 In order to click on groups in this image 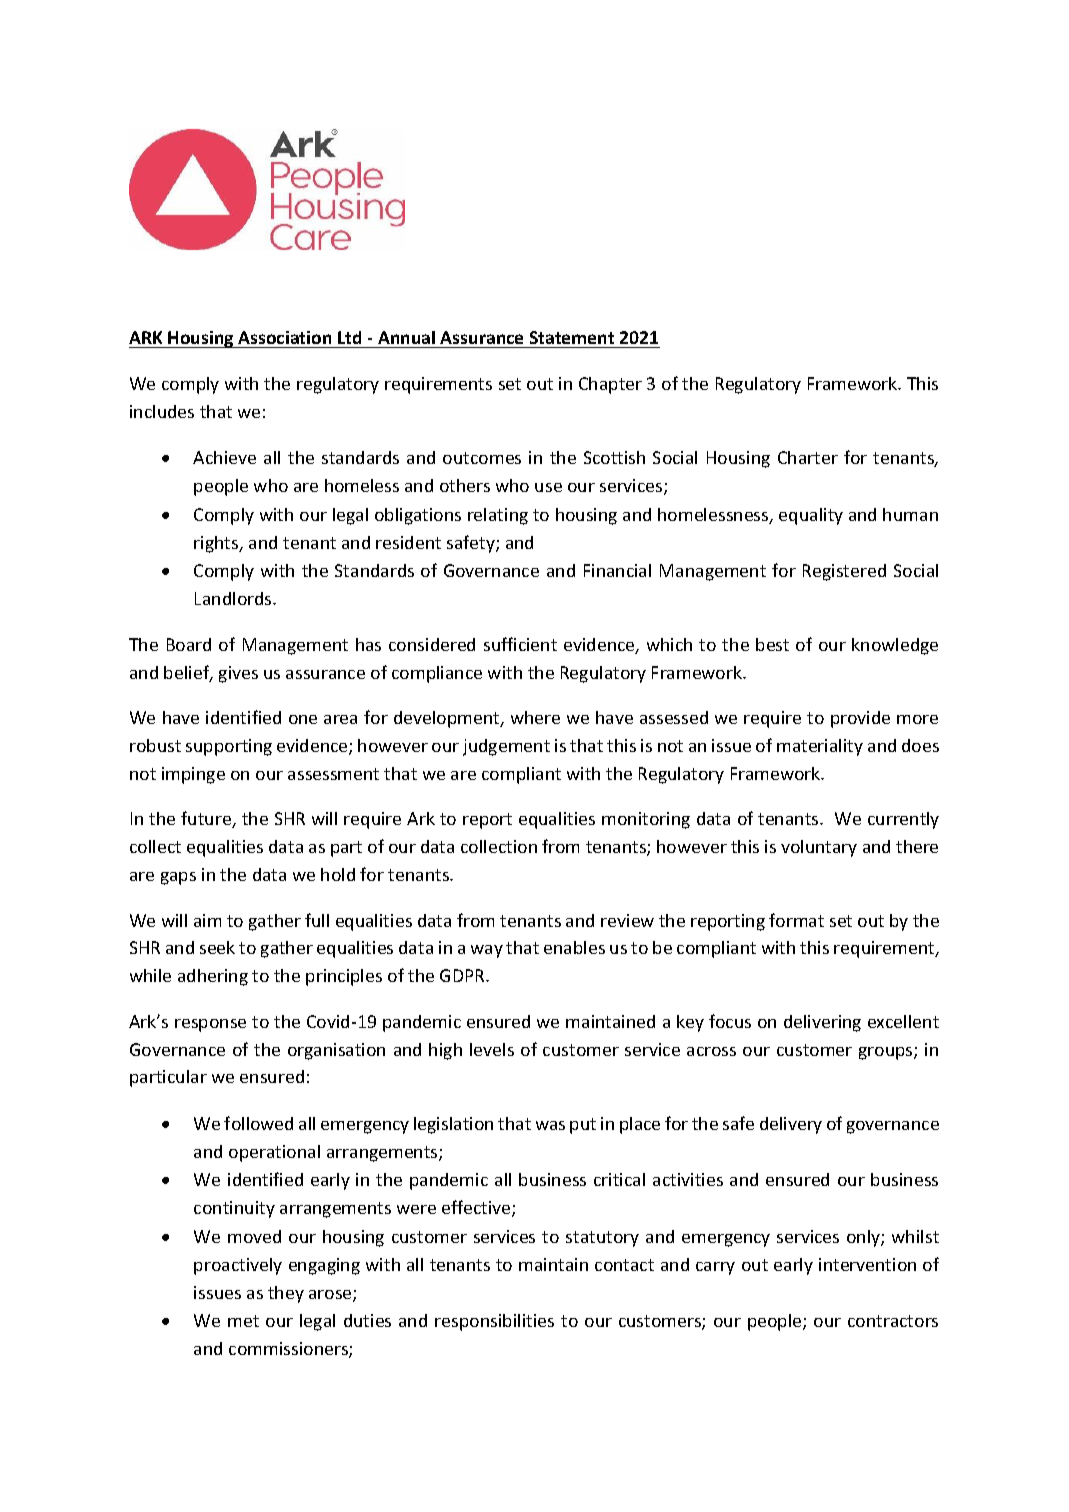, I will do `click(887, 1053)`.
